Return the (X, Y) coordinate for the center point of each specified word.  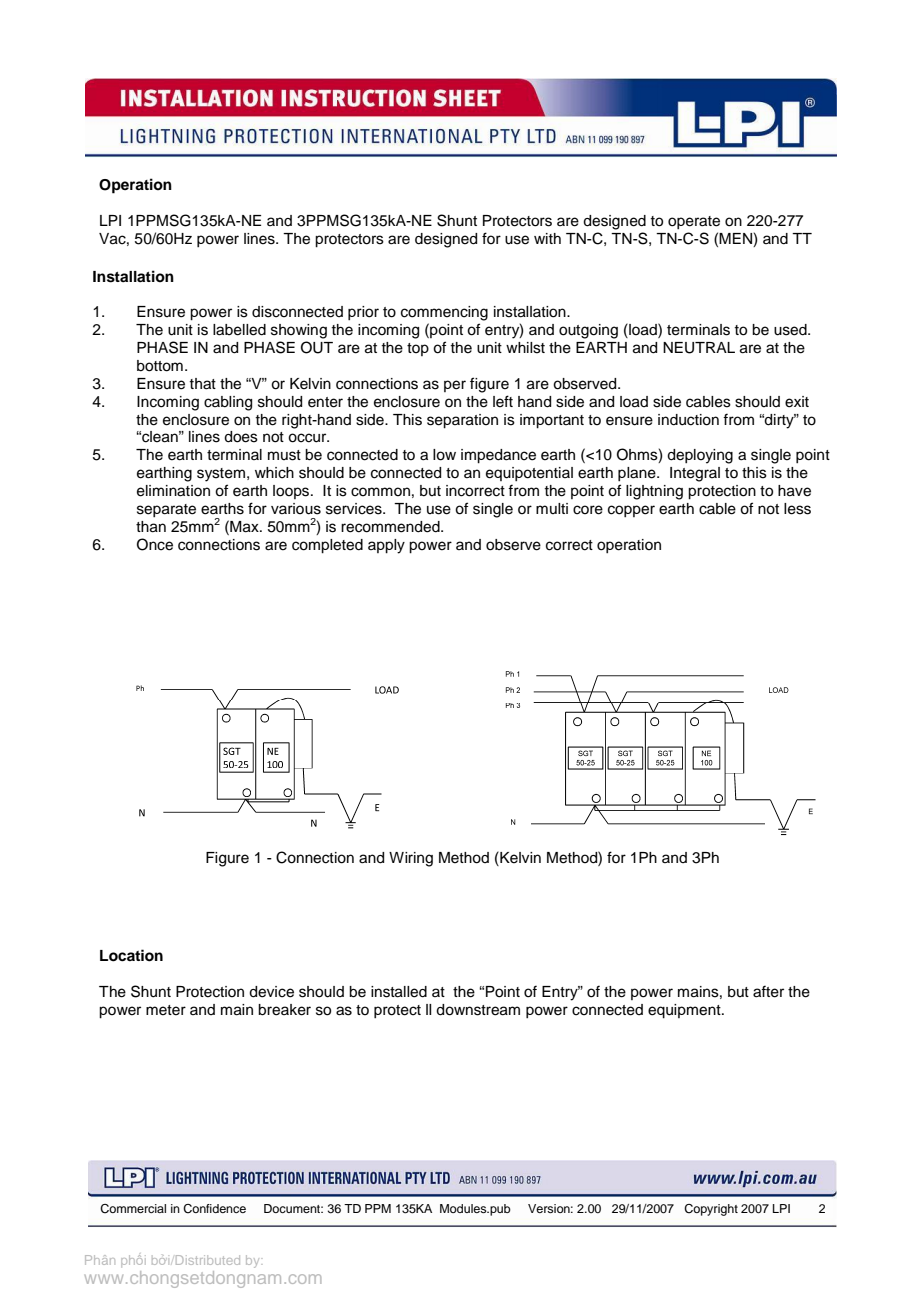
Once (155, 544)
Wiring (411, 859)
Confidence (214, 1209)
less (797, 509)
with (547, 238)
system (221, 475)
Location (131, 955)
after (768, 991)
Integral (695, 474)
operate (694, 222)
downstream (478, 1010)
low (444, 455)
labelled (239, 330)
